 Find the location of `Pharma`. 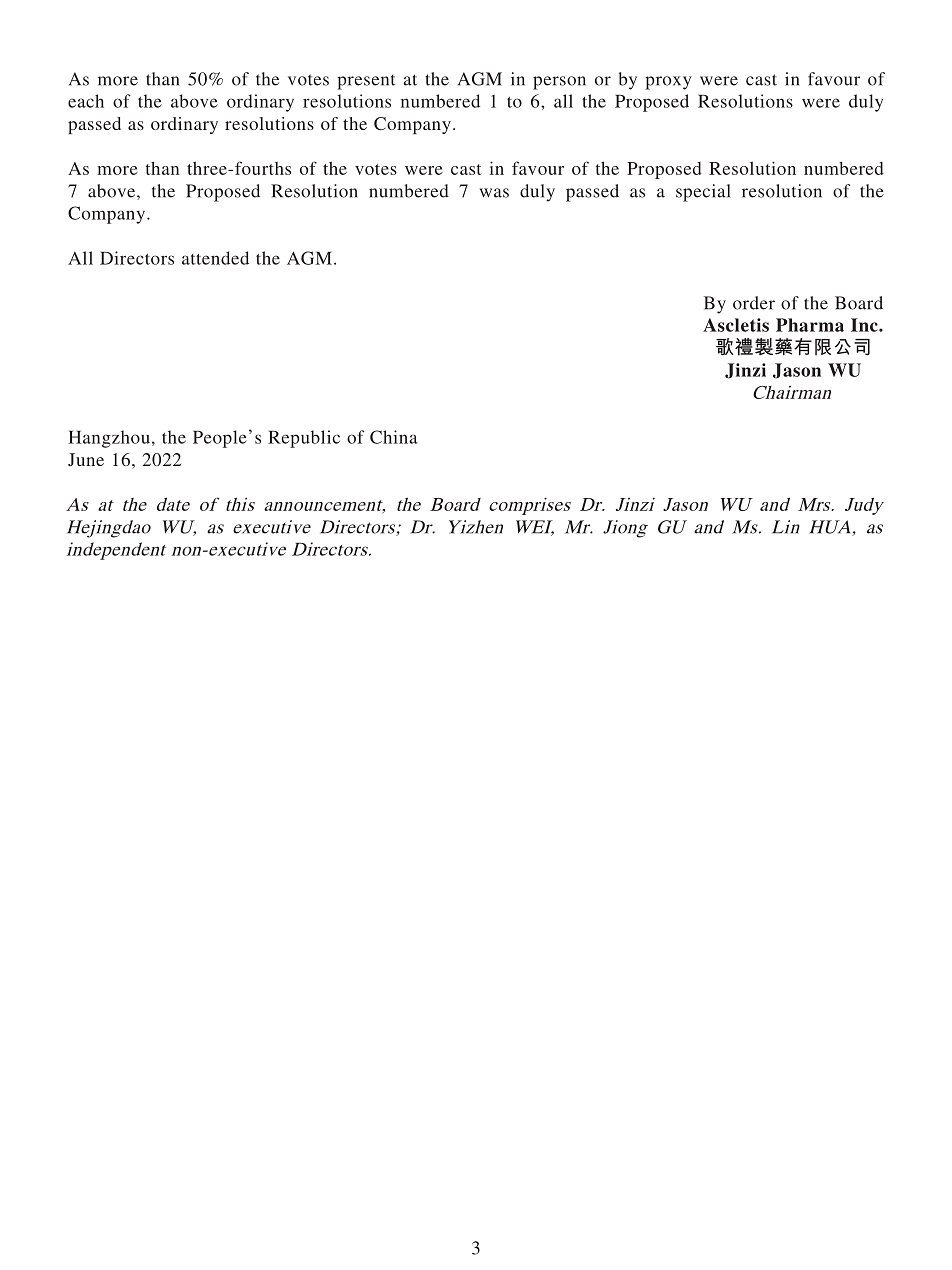

Pharma is located at coordinates (810, 325).
